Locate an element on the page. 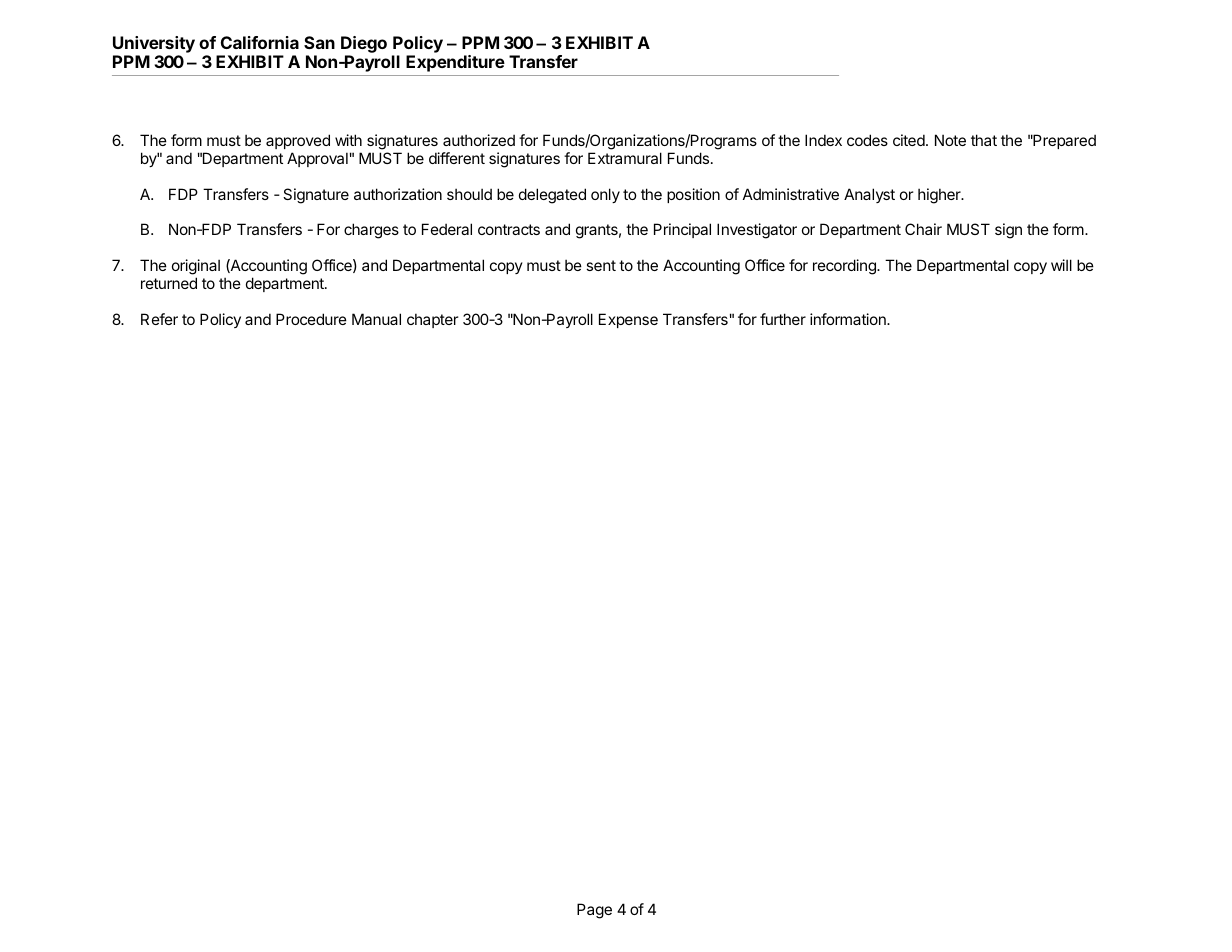 Image resolution: width=1232 pixels, height=952 pixels. Procedure is located at coordinates (311, 319).
